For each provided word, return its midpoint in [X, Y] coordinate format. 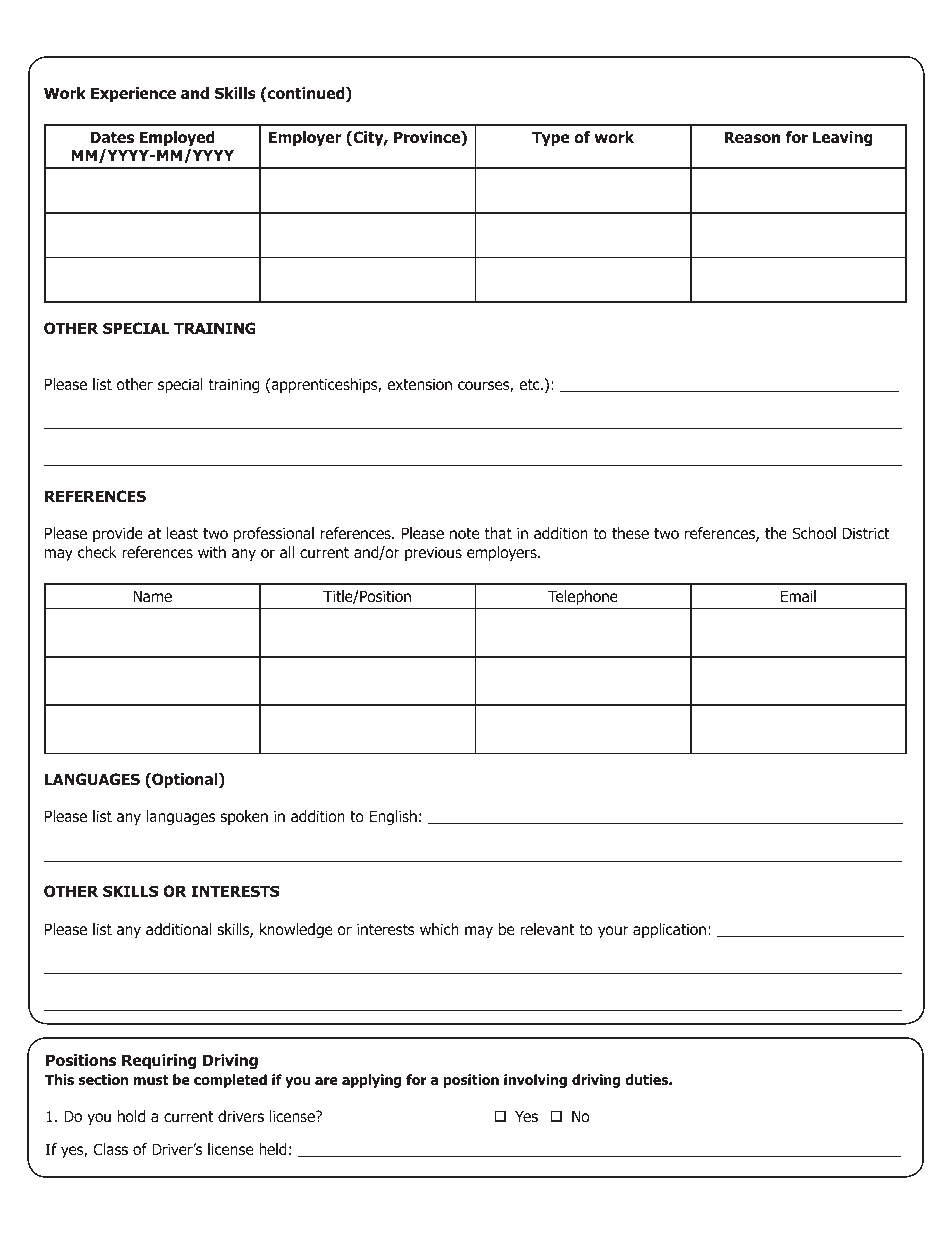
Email [798, 596]
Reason [752, 137]
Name [152, 596]
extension [419, 384]
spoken [244, 817]
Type [551, 138]
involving [535, 1081]
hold [131, 1116]
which [439, 929]
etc [530, 384]
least [182, 533]
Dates [112, 137]
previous [433, 553]
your [613, 932]
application [669, 930]
